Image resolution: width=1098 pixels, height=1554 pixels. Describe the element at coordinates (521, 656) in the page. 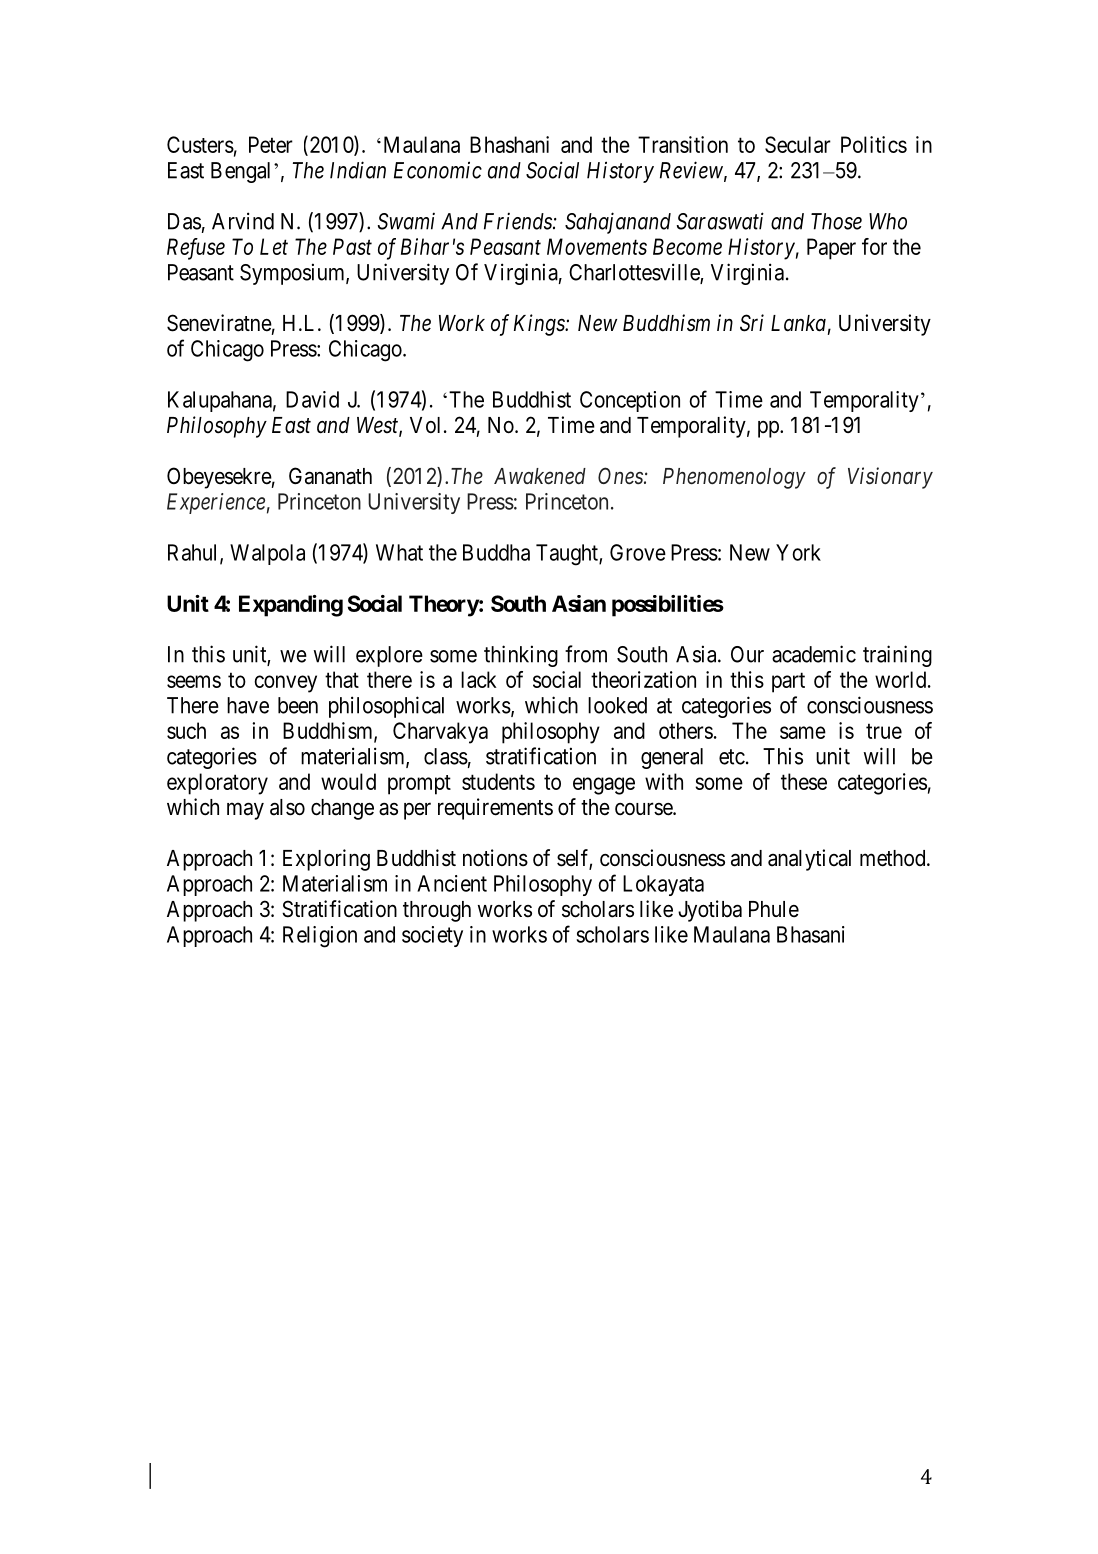

I see `thinking` at that location.
